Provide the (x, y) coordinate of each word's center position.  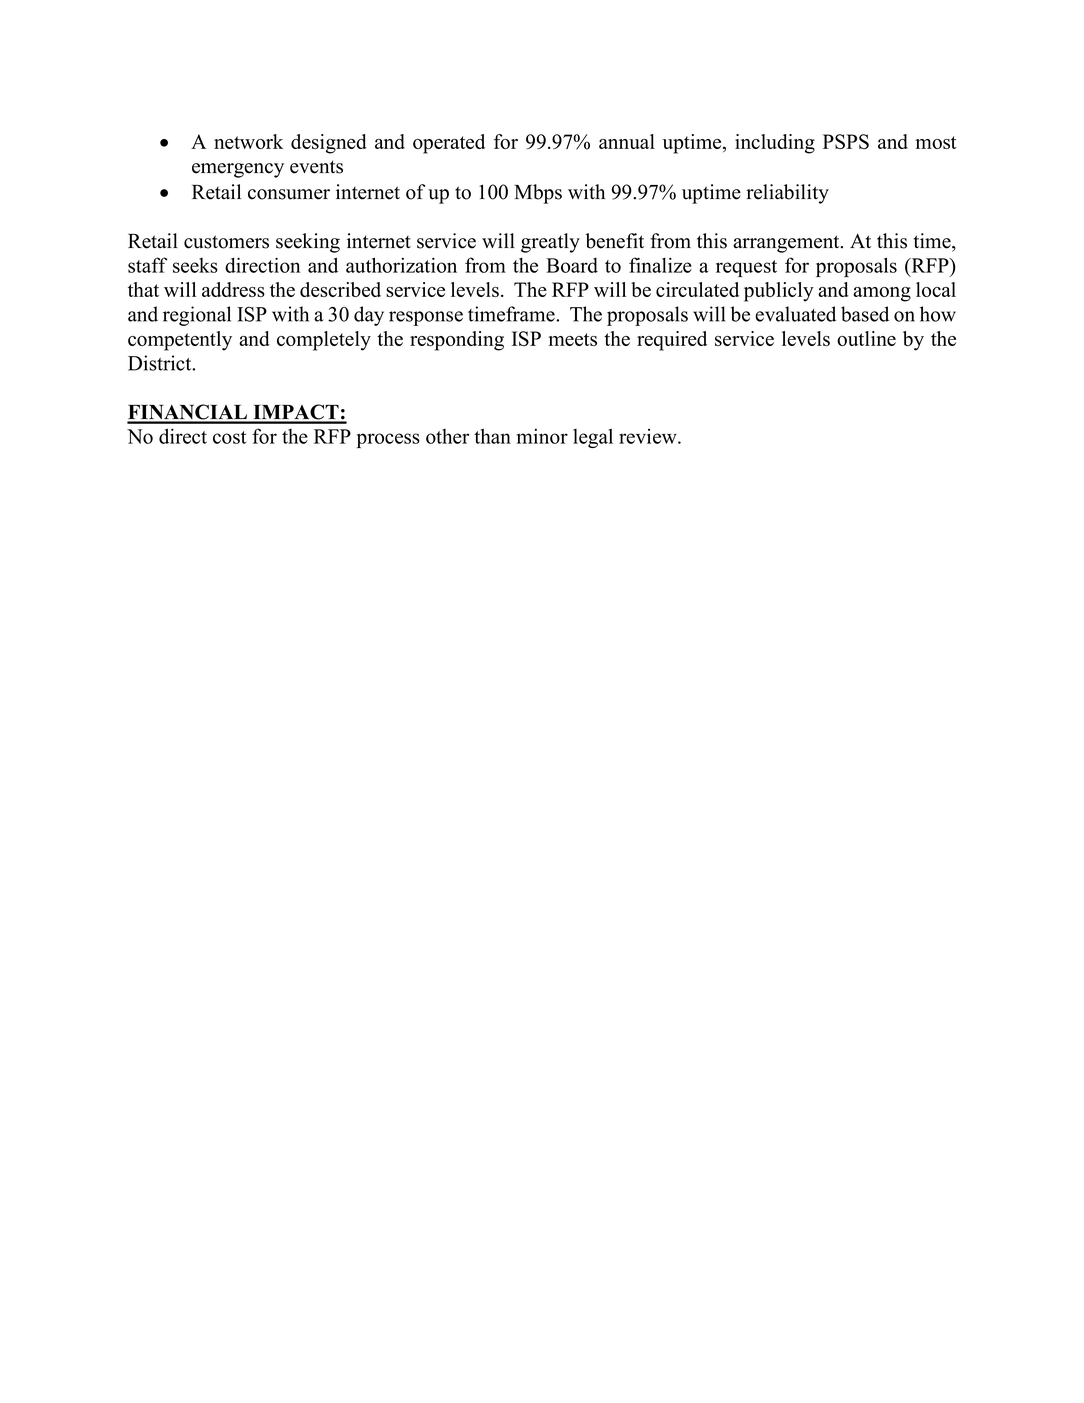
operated (449, 144)
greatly (550, 243)
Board (572, 265)
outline (866, 338)
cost (229, 437)
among (882, 294)
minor (542, 436)
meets (573, 339)
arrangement (787, 244)
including (775, 144)
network (248, 141)
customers (226, 242)
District (161, 363)
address (233, 289)
